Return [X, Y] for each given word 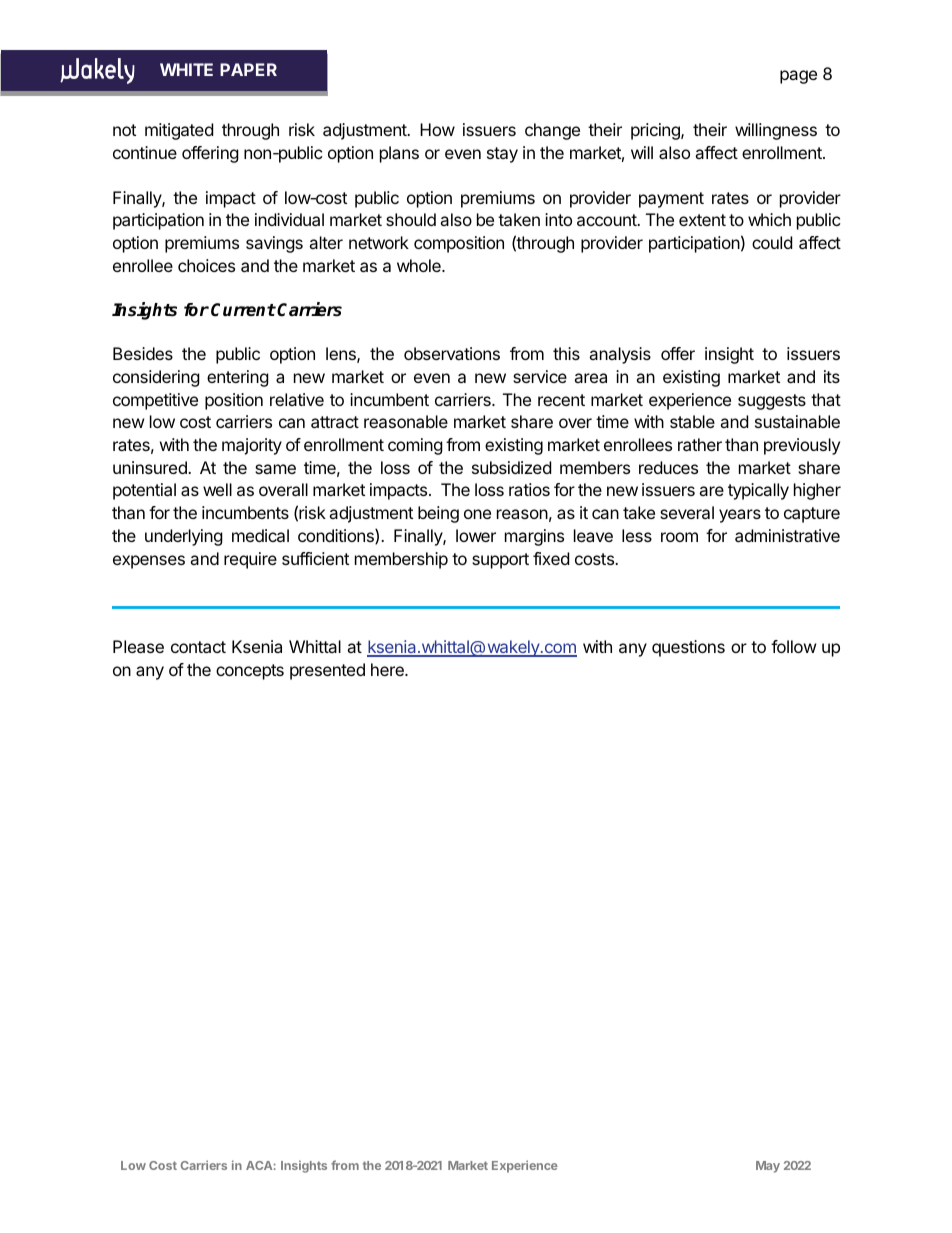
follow [794, 646]
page [798, 77]
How [437, 129]
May [768, 1167]
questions [688, 648]
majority [252, 446]
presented [327, 671]
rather [700, 444]
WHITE [186, 69]
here [388, 669]
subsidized [511, 467]
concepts [250, 672]
